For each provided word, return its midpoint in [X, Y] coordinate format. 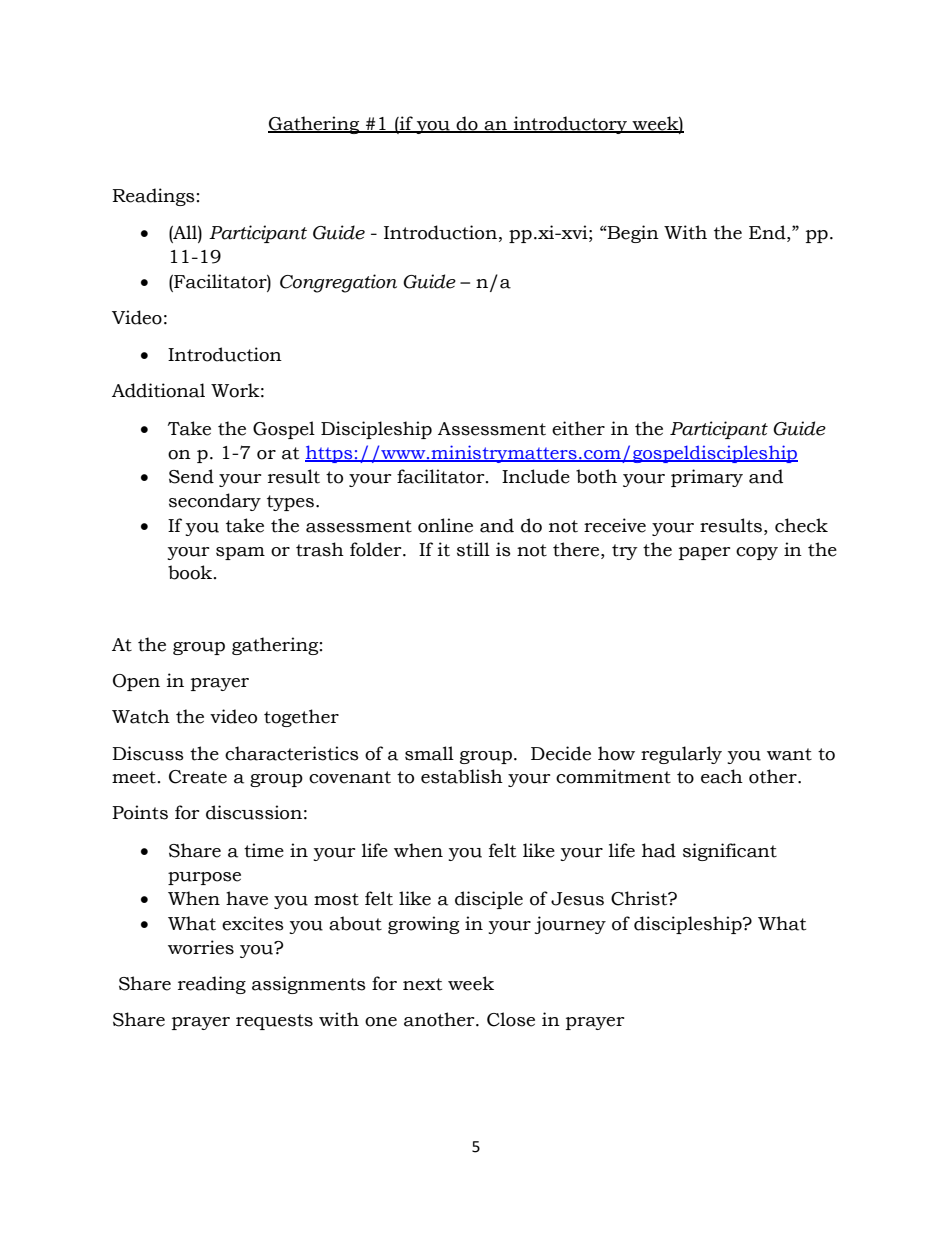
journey [570, 925]
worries [201, 947]
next [422, 984]
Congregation [338, 283]
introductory [570, 125]
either [578, 428]
